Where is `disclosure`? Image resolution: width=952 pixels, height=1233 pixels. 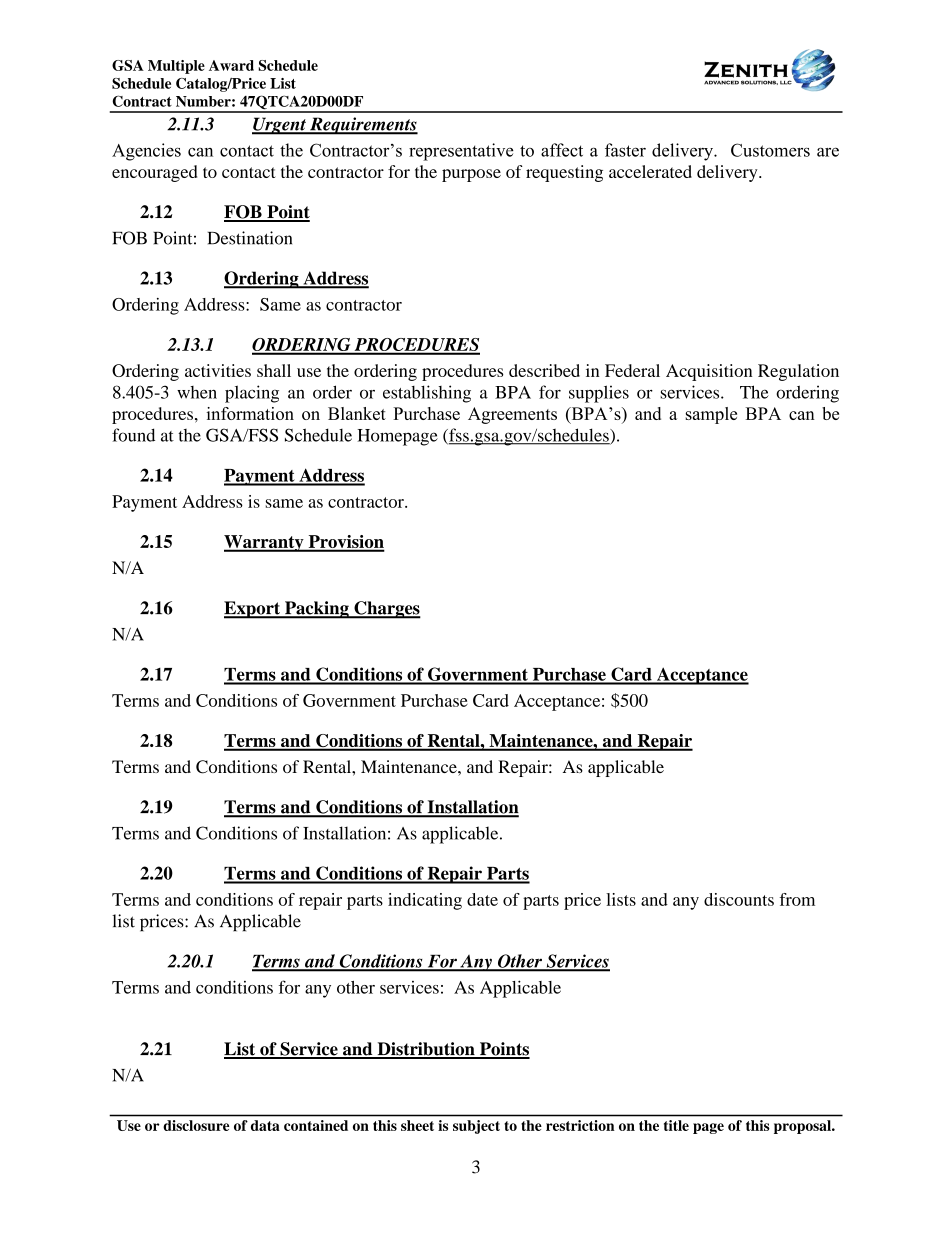
disclosure is located at coordinates (196, 1125).
